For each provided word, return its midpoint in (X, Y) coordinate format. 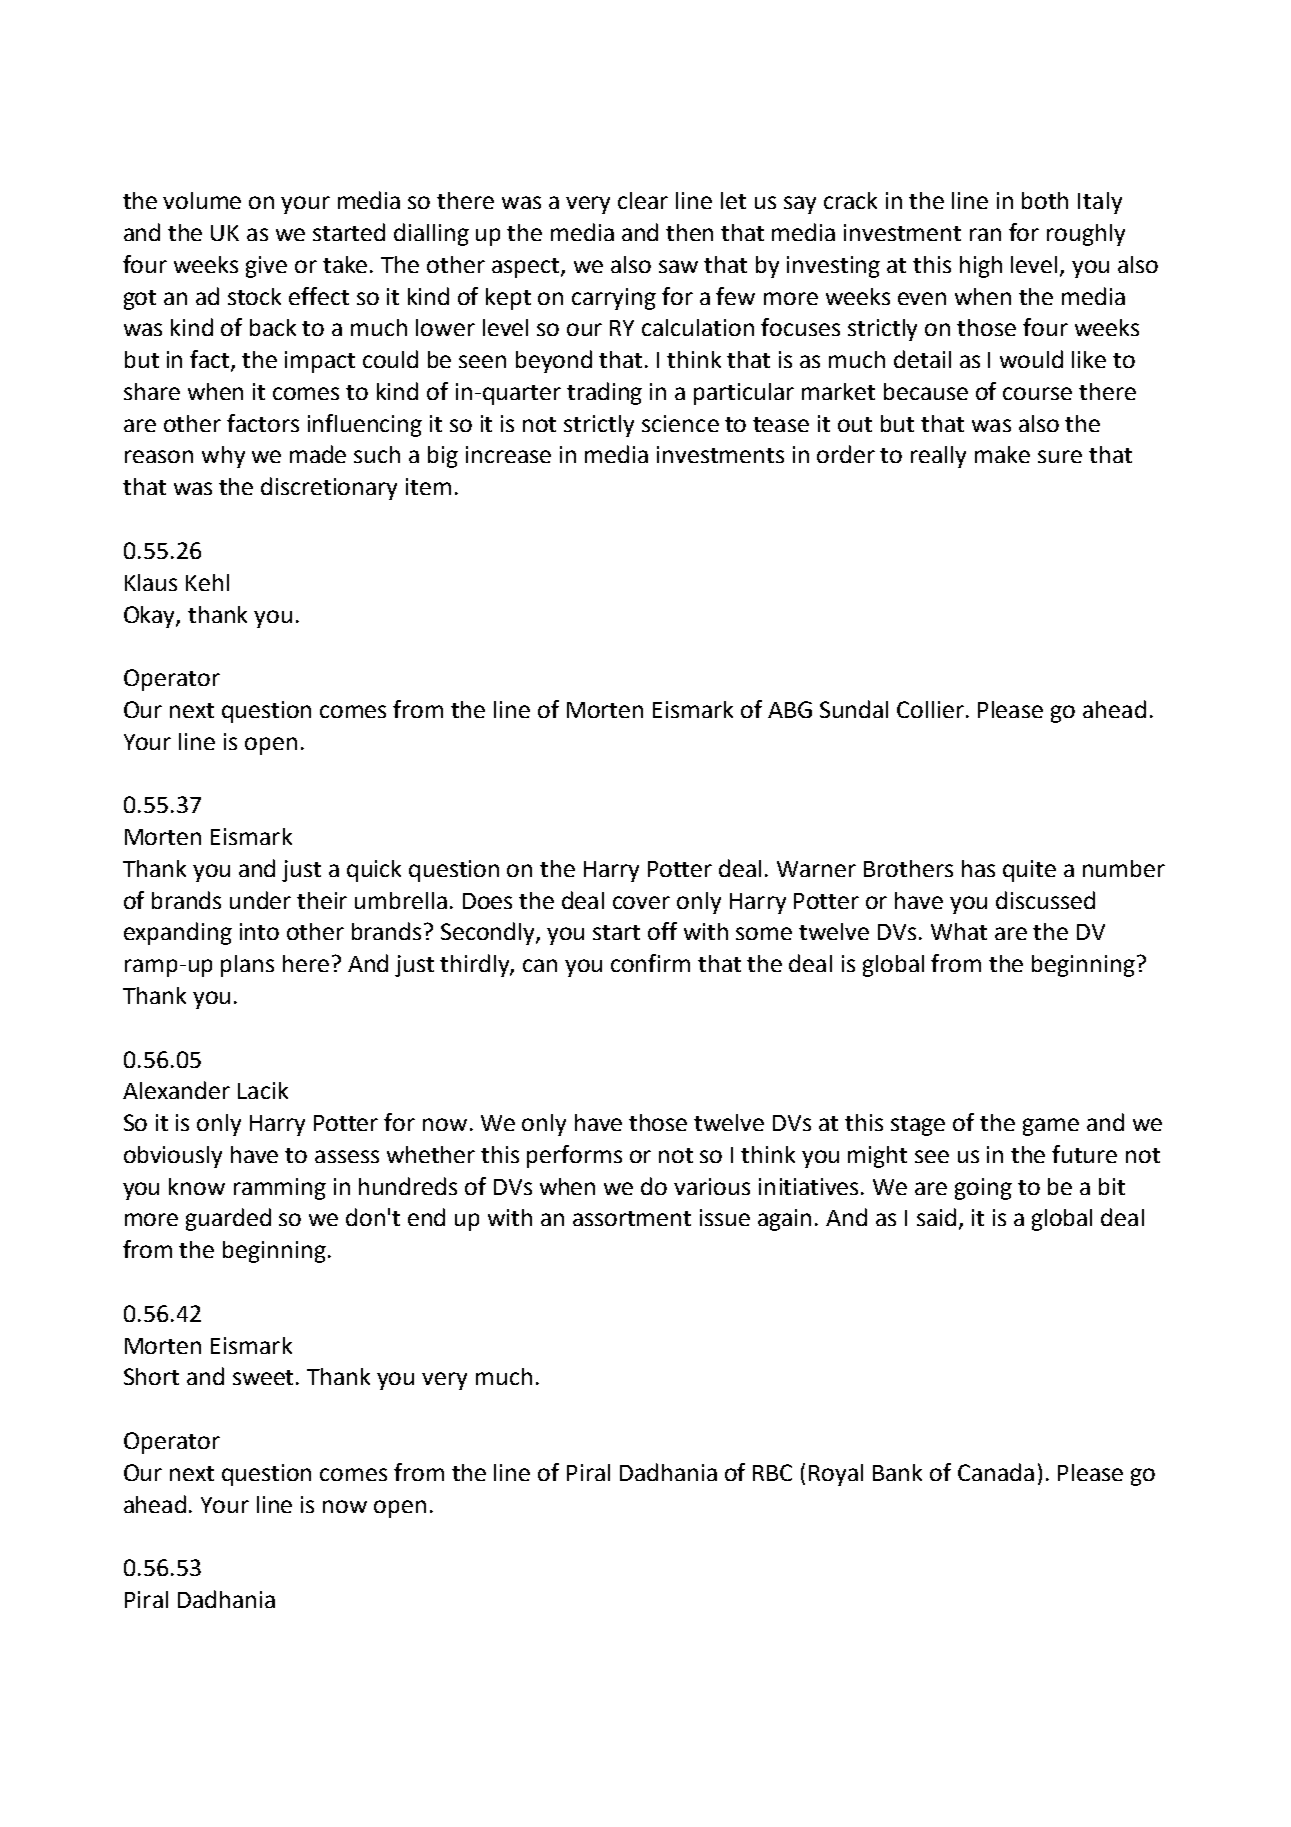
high (981, 267)
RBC (772, 1472)
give (266, 267)
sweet (265, 1377)
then (689, 232)
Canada (996, 1472)
